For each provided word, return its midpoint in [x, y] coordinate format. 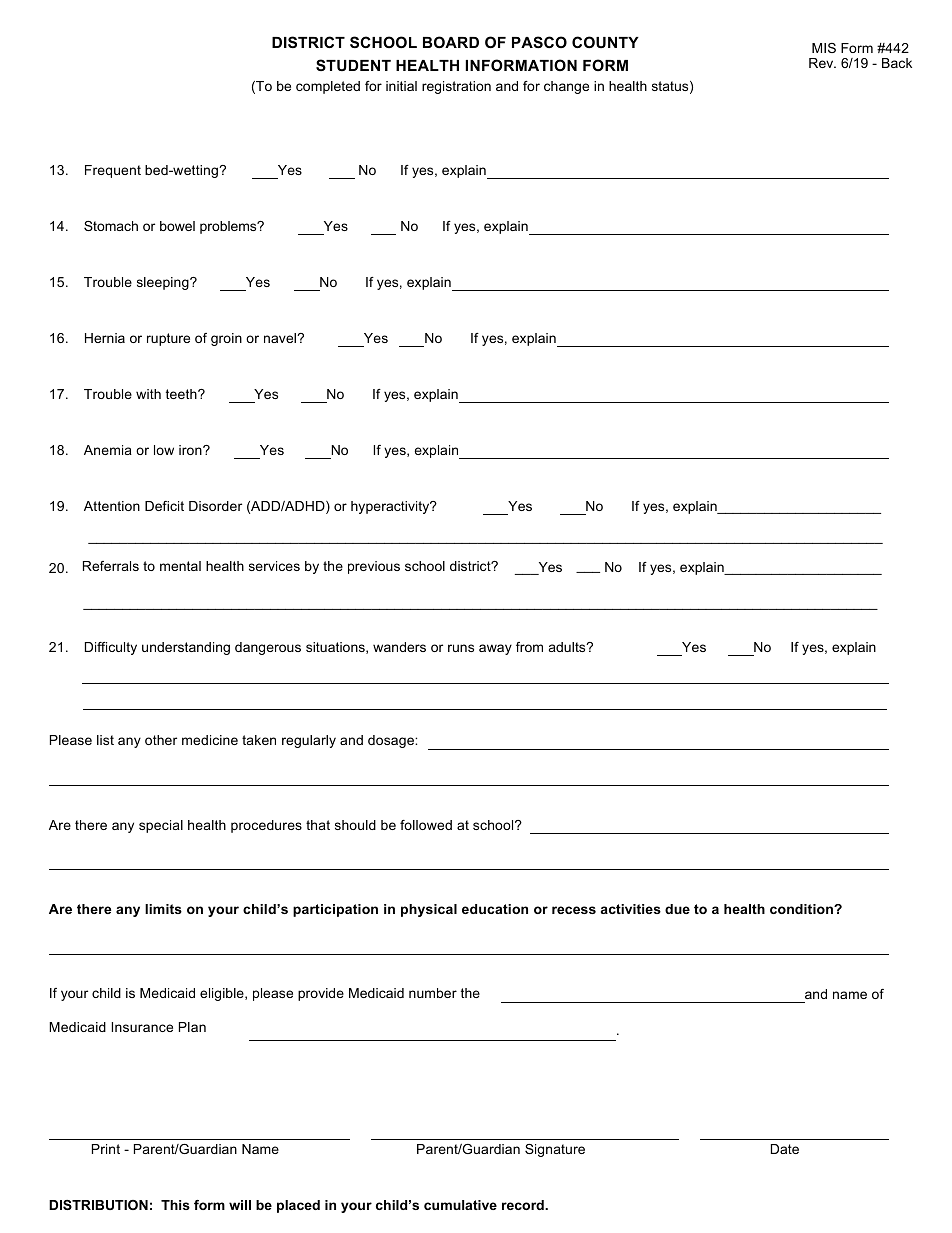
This [175, 1205]
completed [328, 87]
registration [456, 87]
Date [785, 1149]
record [524, 1205]
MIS [824, 48]
